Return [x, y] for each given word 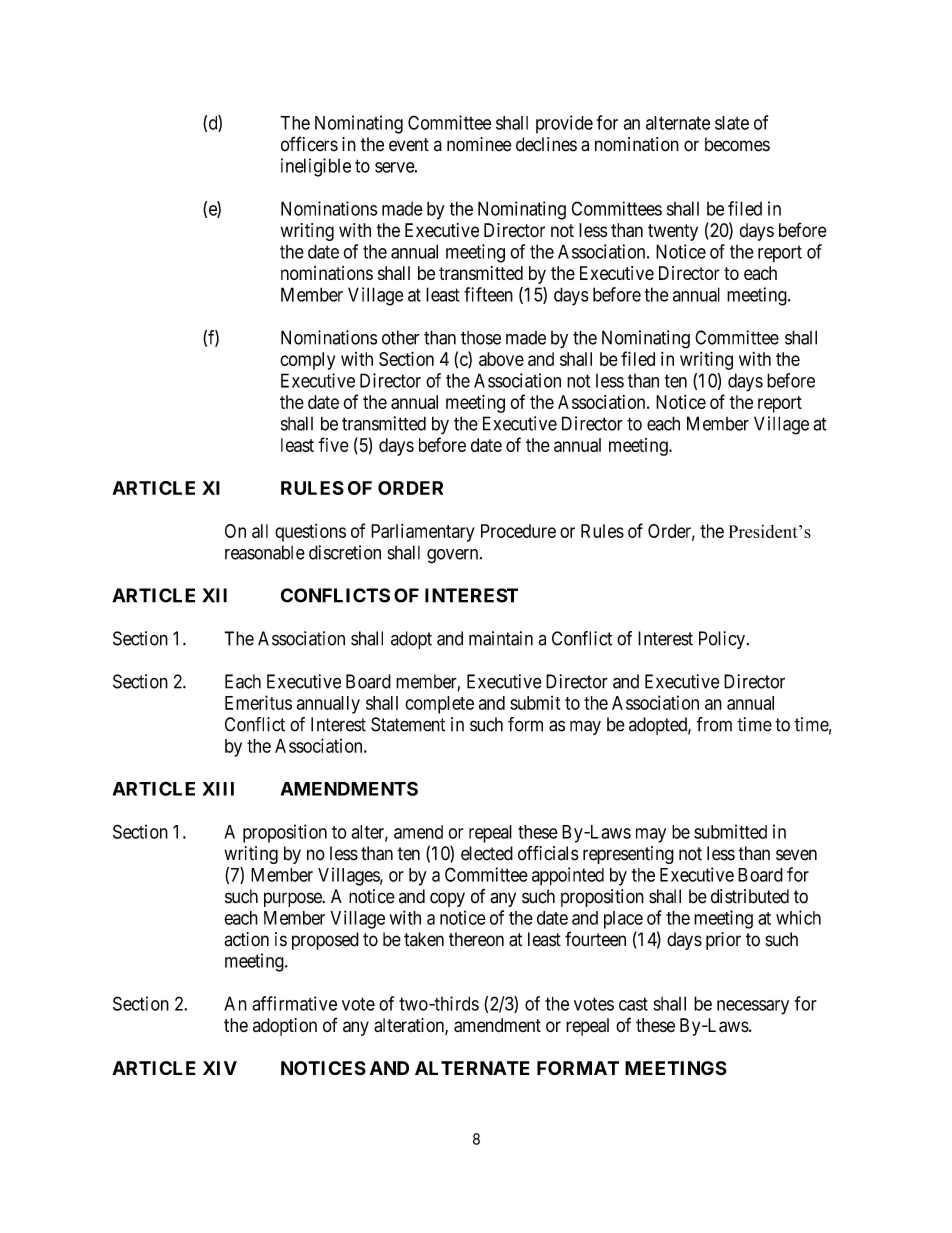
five [333, 444]
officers [309, 144]
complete [439, 705]
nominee [479, 144]
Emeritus [258, 702]
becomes [737, 144]
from [714, 724]
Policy [722, 640]
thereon [476, 939]
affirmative [294, 1003]
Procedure [518, 531]
